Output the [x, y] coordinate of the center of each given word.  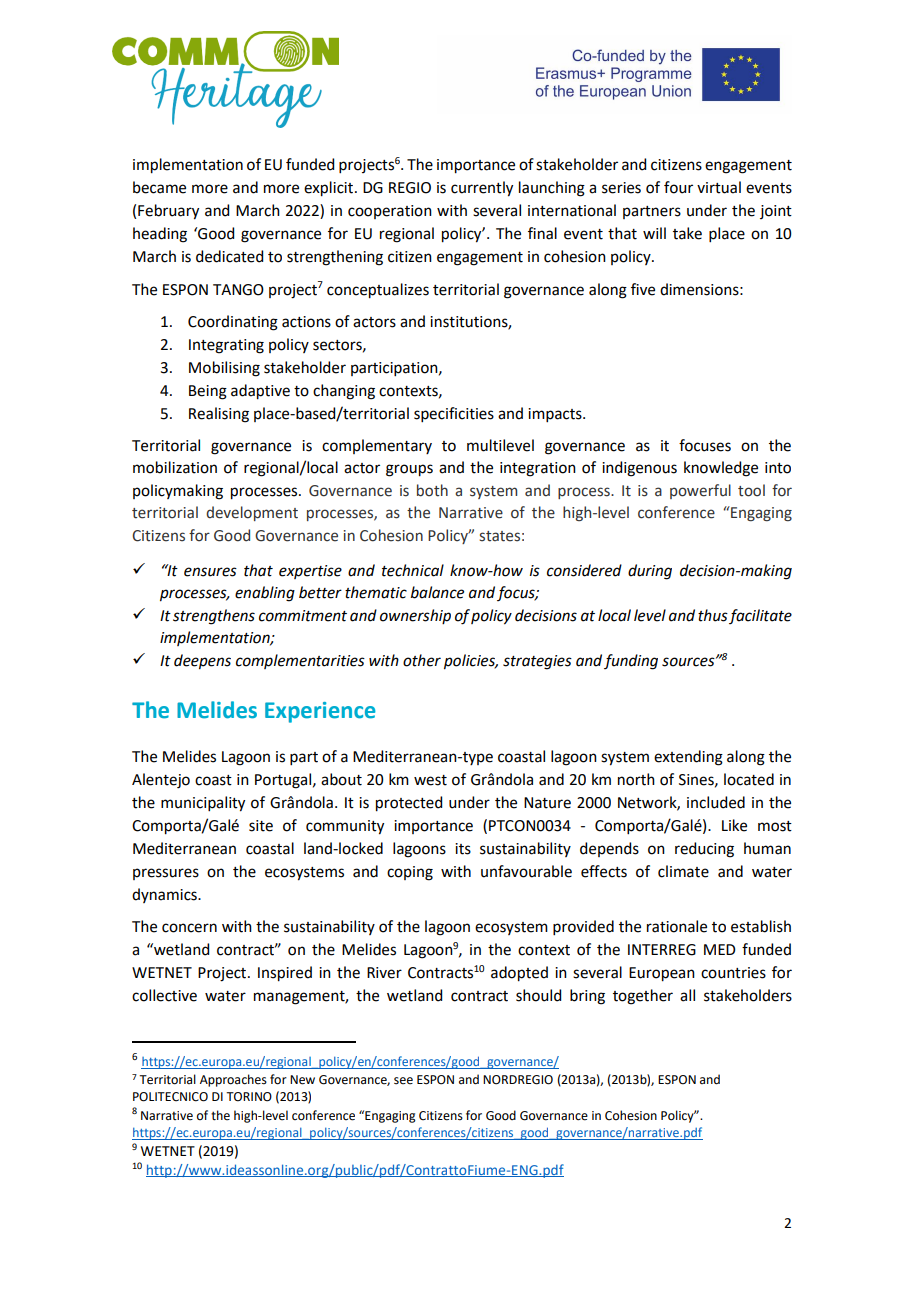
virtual [719, 187]
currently [482, 189]
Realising [219, 415]
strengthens [214, 617]
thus [713, 615]
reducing [704, 850]
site [261, 826]
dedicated [229, 256]
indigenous [639, 469]
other [422, 660]
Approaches [233, 1080]
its [463, 849]
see [403, 1081]
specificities [454, 414]
